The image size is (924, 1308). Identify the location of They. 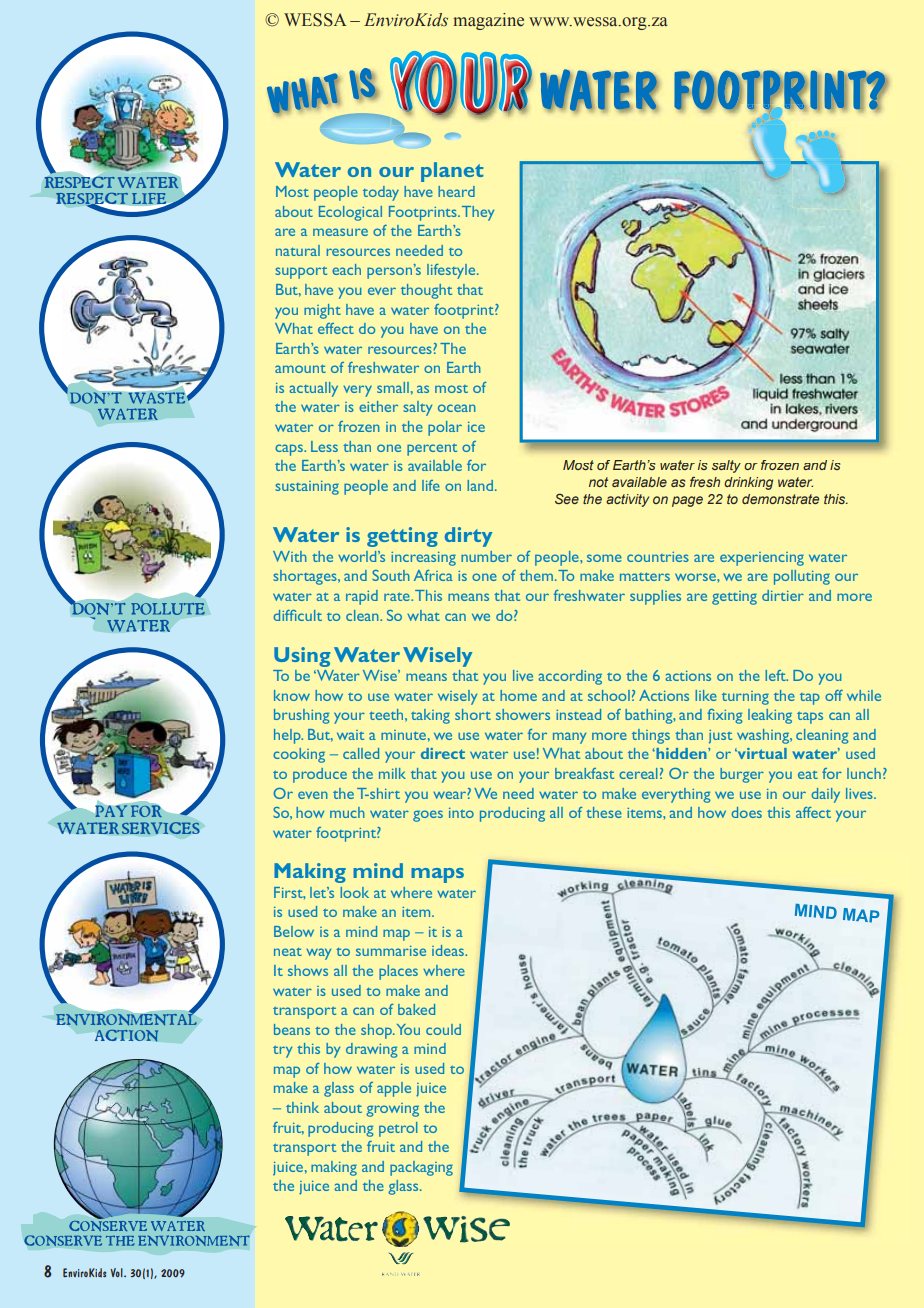
(478, 213).
